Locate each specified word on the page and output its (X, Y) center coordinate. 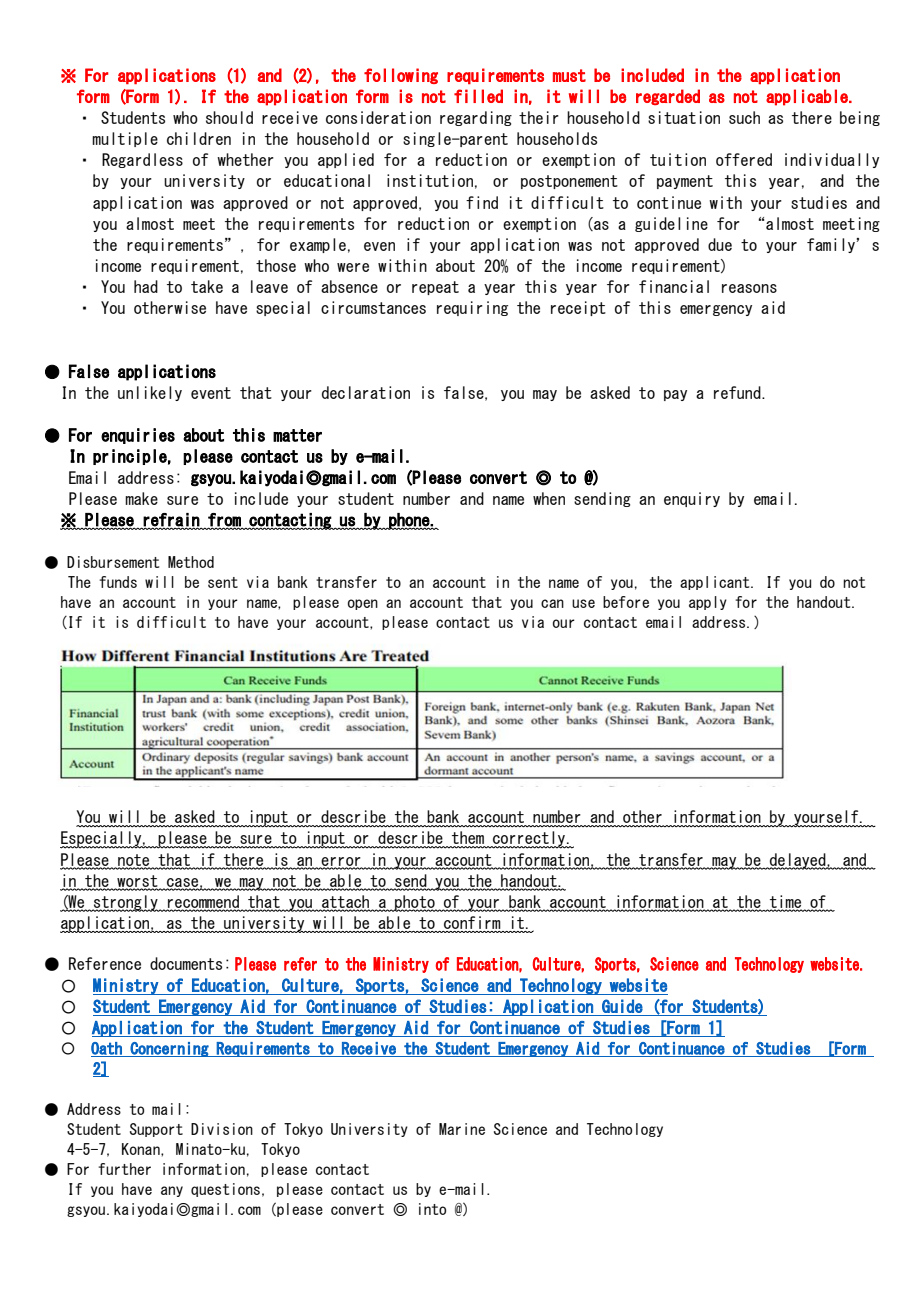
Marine (462, 1129)
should (229, 117)
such (744, 117)
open (363, 604)
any (172, 1191)
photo (415, 903)
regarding (476, 118)
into (432, 1209)
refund (738, 392)
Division (222, 1129)
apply (708, 603)
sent (223, 582)
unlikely (150, 393)
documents (186, 963)
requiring (472, 308)
